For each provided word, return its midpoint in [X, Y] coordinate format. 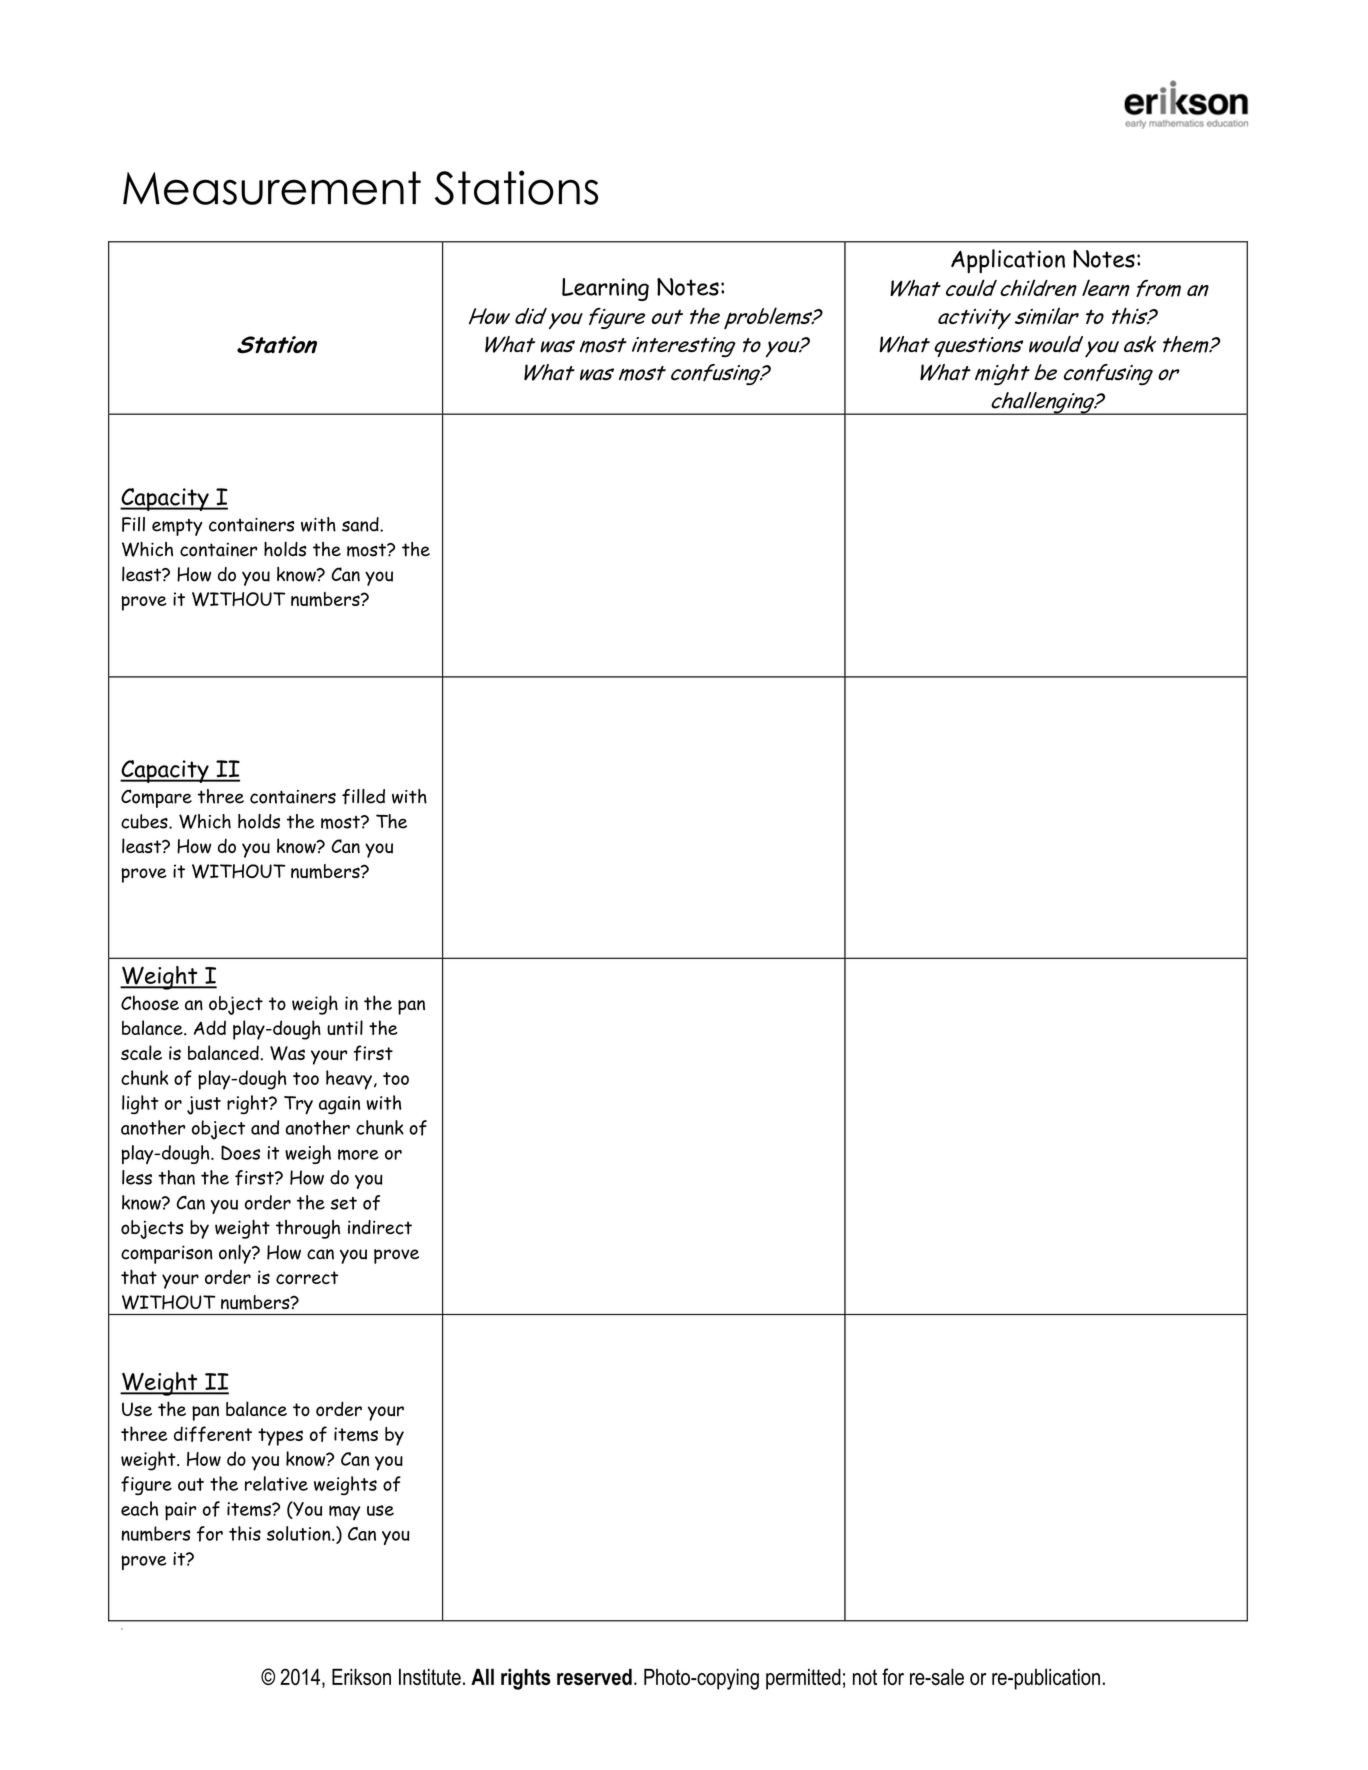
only [236, 1254]
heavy [349, 1080]
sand [361, 524]
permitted [803, 1679]
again [339, 1105]
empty [177, 527]
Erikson [361, 1676]
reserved [594, 1676]
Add [210, 1027]
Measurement [272, 188]
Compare [156, 798]
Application [1008, 261]
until [345, 1027]
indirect [380, 1227]
